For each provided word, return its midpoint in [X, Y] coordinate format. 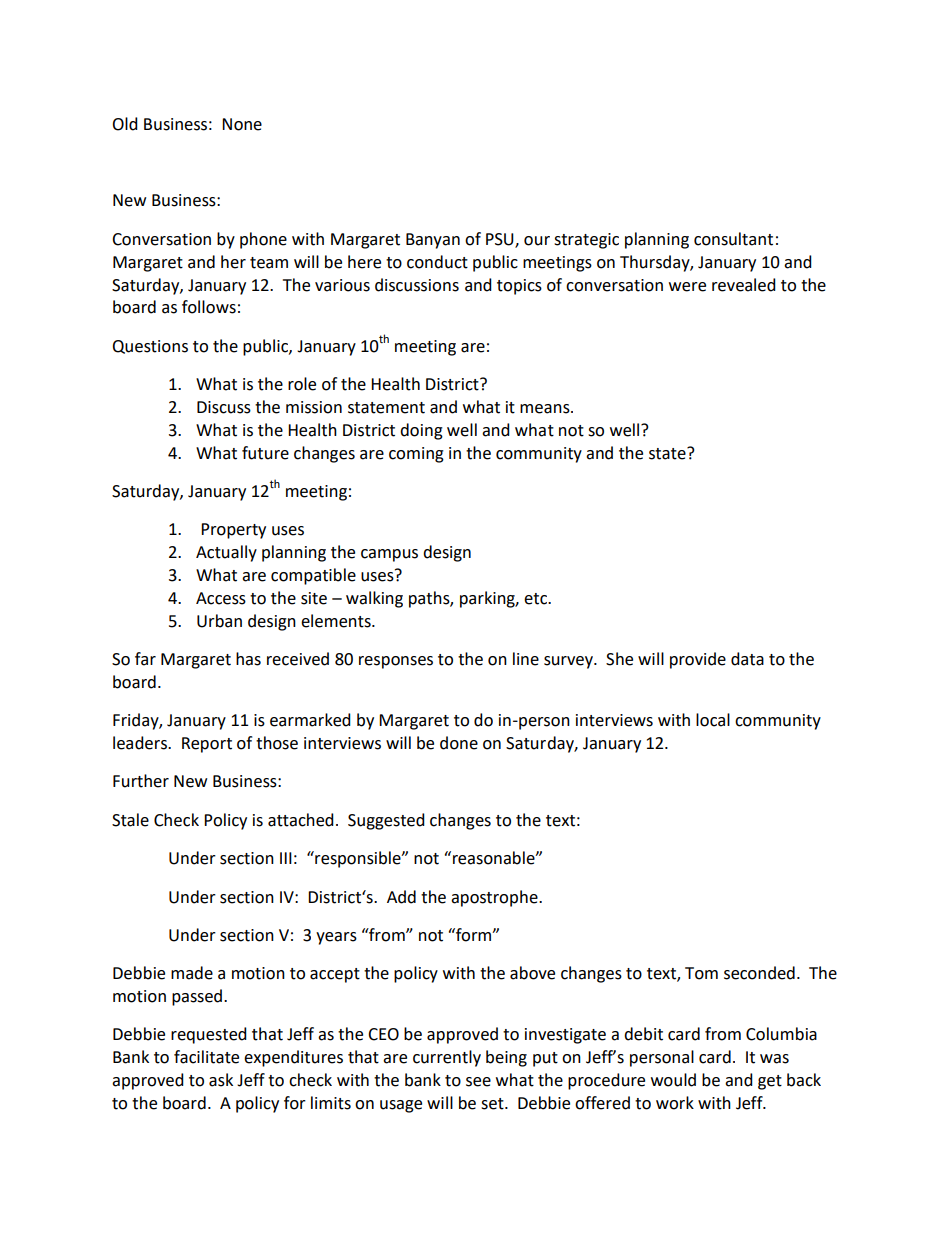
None [242, 124]
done [459, 743]
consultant [733, 239]
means [546, 409]
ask [221, 1080]
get [770, 1082]
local [713, 720]
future [265, 453]
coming [416, 455]
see [478, 1082]
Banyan [433, 241]
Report [207, 745]
